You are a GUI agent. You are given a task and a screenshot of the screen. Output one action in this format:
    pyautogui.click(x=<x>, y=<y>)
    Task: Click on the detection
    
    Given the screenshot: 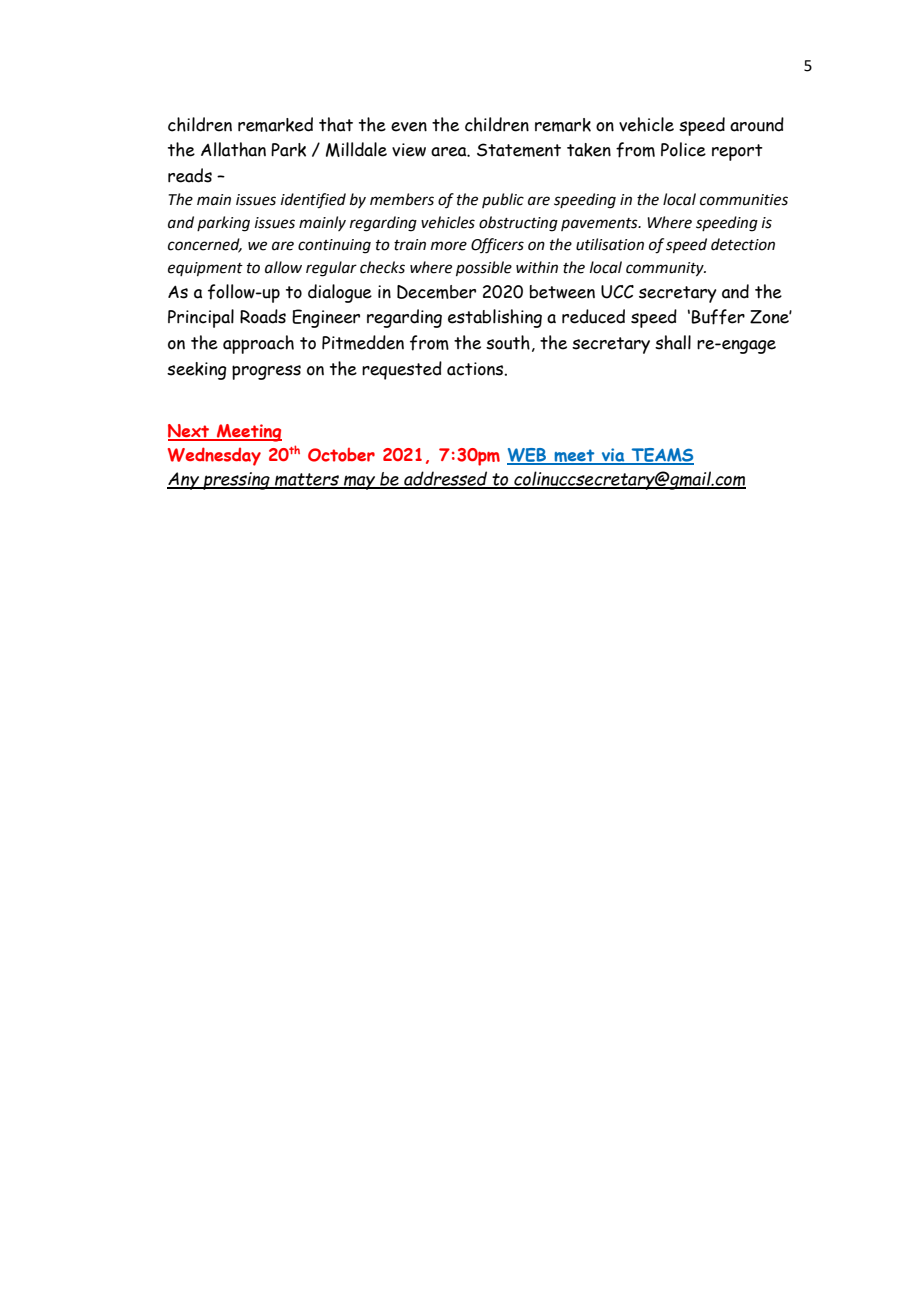 What is the action you would take?
    pyautogui.click(x=743, y=244)
